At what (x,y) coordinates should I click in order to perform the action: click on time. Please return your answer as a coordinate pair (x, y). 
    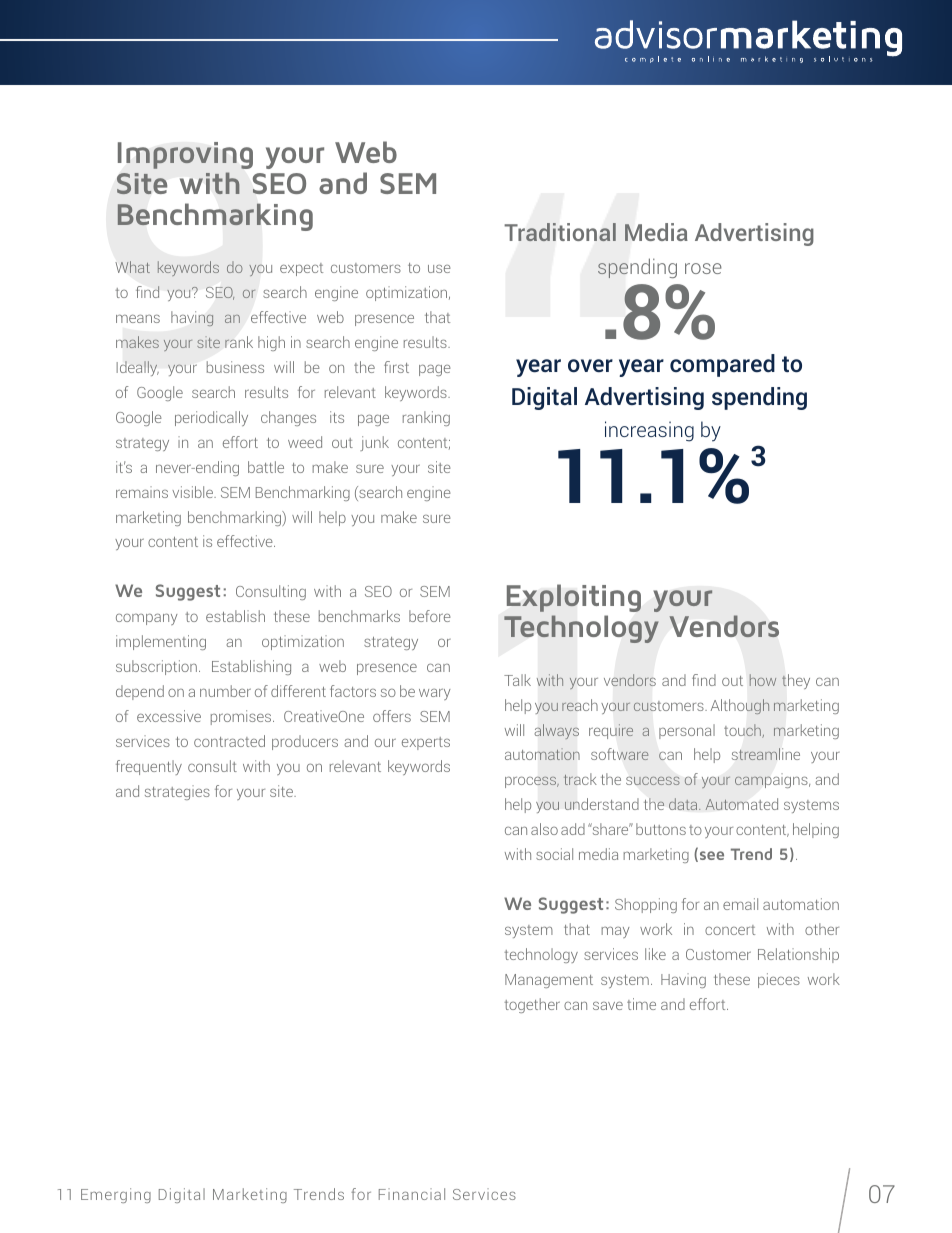
    Looking at the image, I should click on (641, 1004).
